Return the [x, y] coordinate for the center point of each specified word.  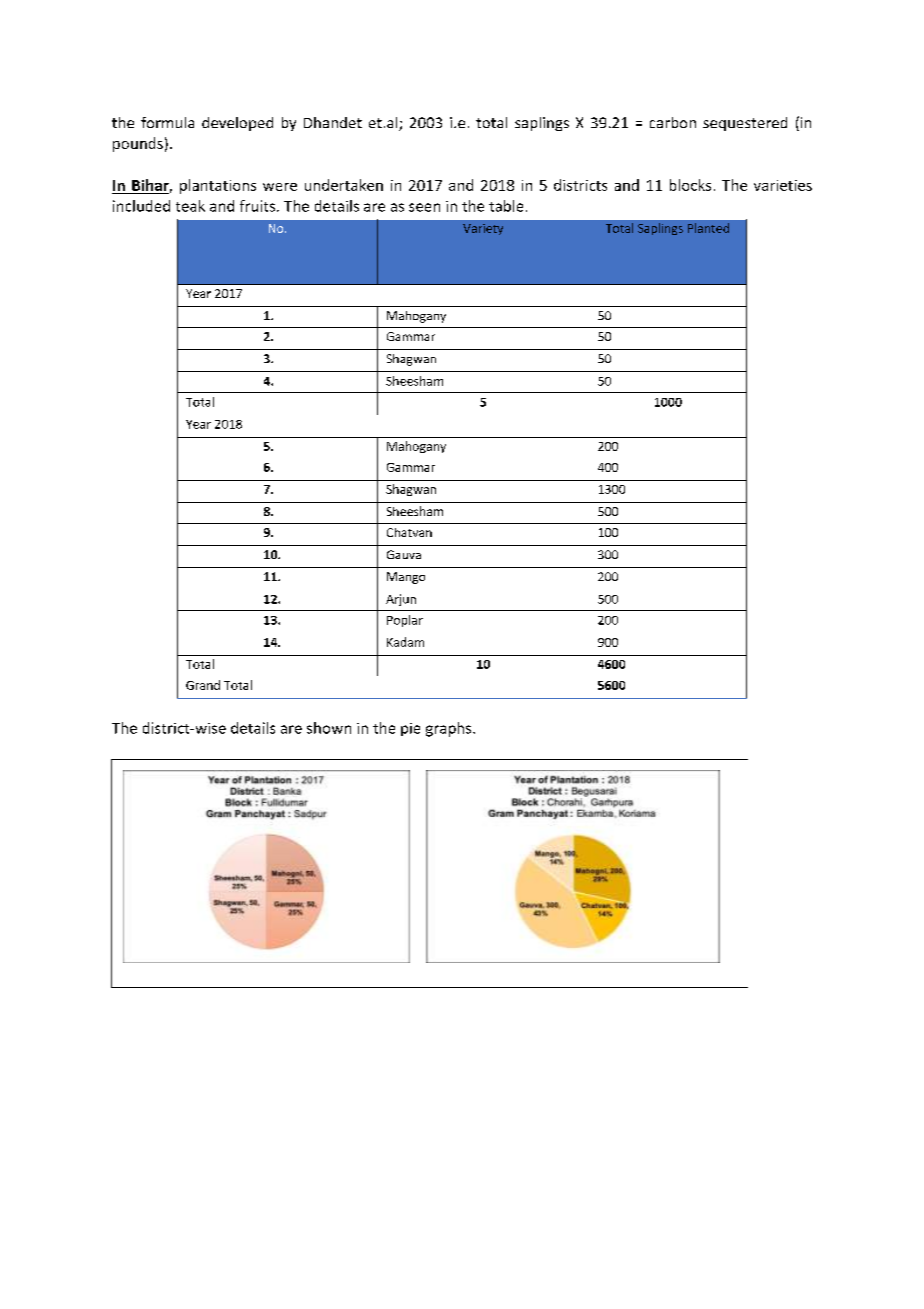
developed [237, 124]
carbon [673, 122]
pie [410, 729]
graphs [450, 729]
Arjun [401, 600]
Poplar [405, 621]
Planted [708, 228]
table [506, 206]
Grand [203, 685]
